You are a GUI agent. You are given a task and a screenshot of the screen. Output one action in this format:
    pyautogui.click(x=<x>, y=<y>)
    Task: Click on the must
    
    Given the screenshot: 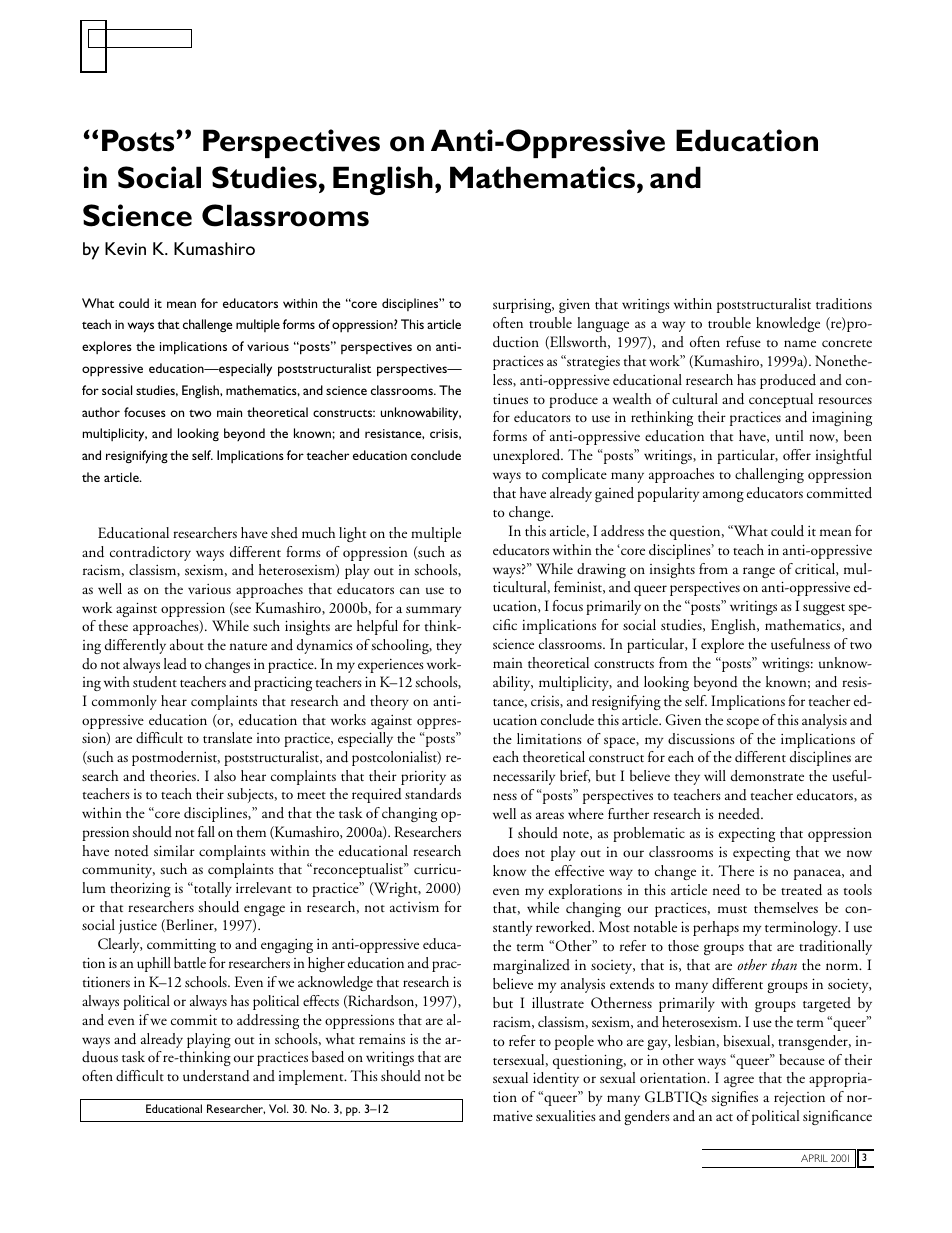 What is the action you would take?
    pyautogui.click(x=732, y=910)
